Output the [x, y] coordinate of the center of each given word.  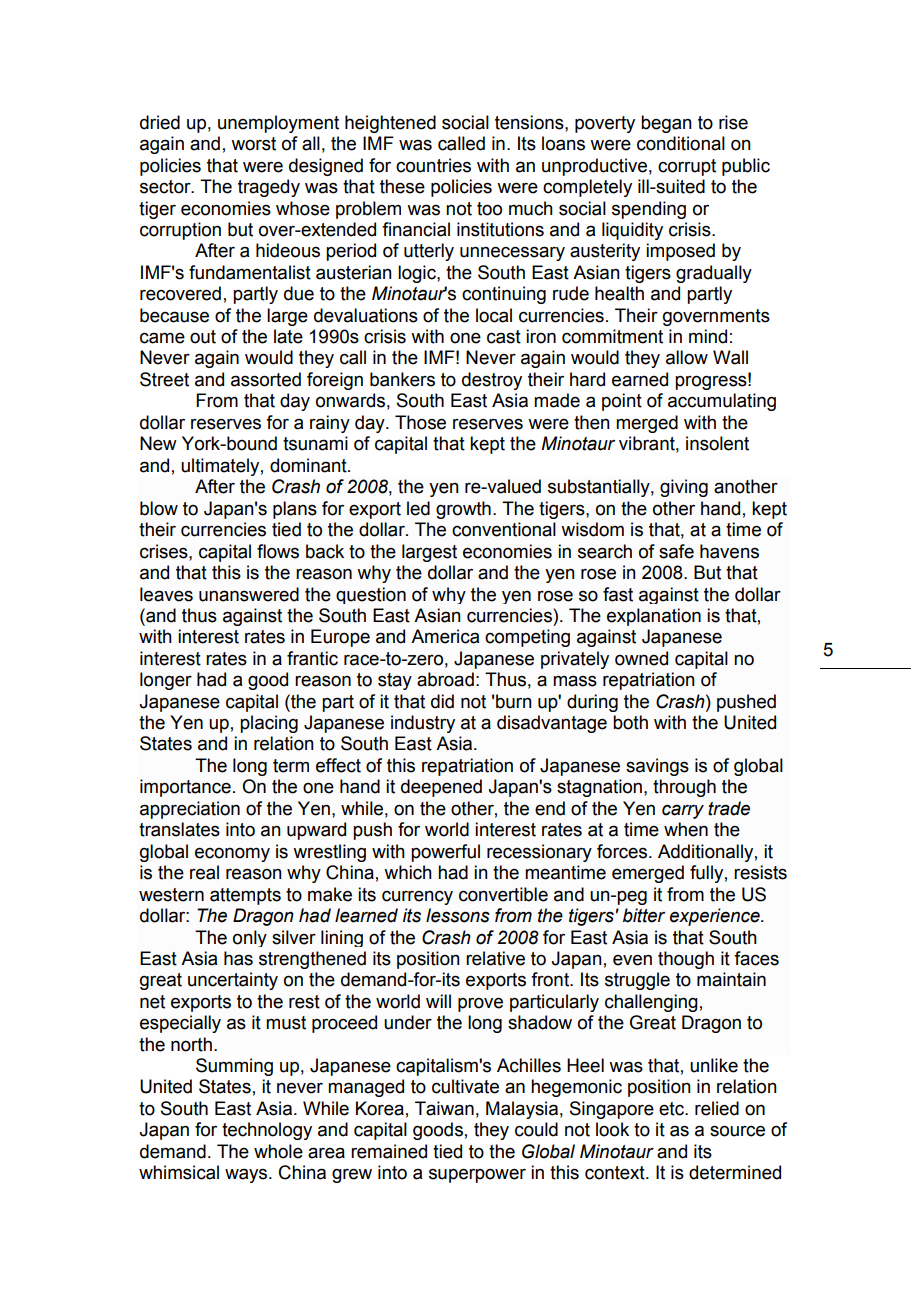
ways [247, 1175]
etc [672, 1109]
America [445, 636]
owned [641, 658]
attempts [245, 896]
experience [716, 917]
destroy [492, 381]
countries [433, 165]
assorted [266, 379]
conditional [681, 143]
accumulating [722, 402]
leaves [166, 594]
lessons [458, 915]
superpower [477, 1175]
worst [253, 144]
